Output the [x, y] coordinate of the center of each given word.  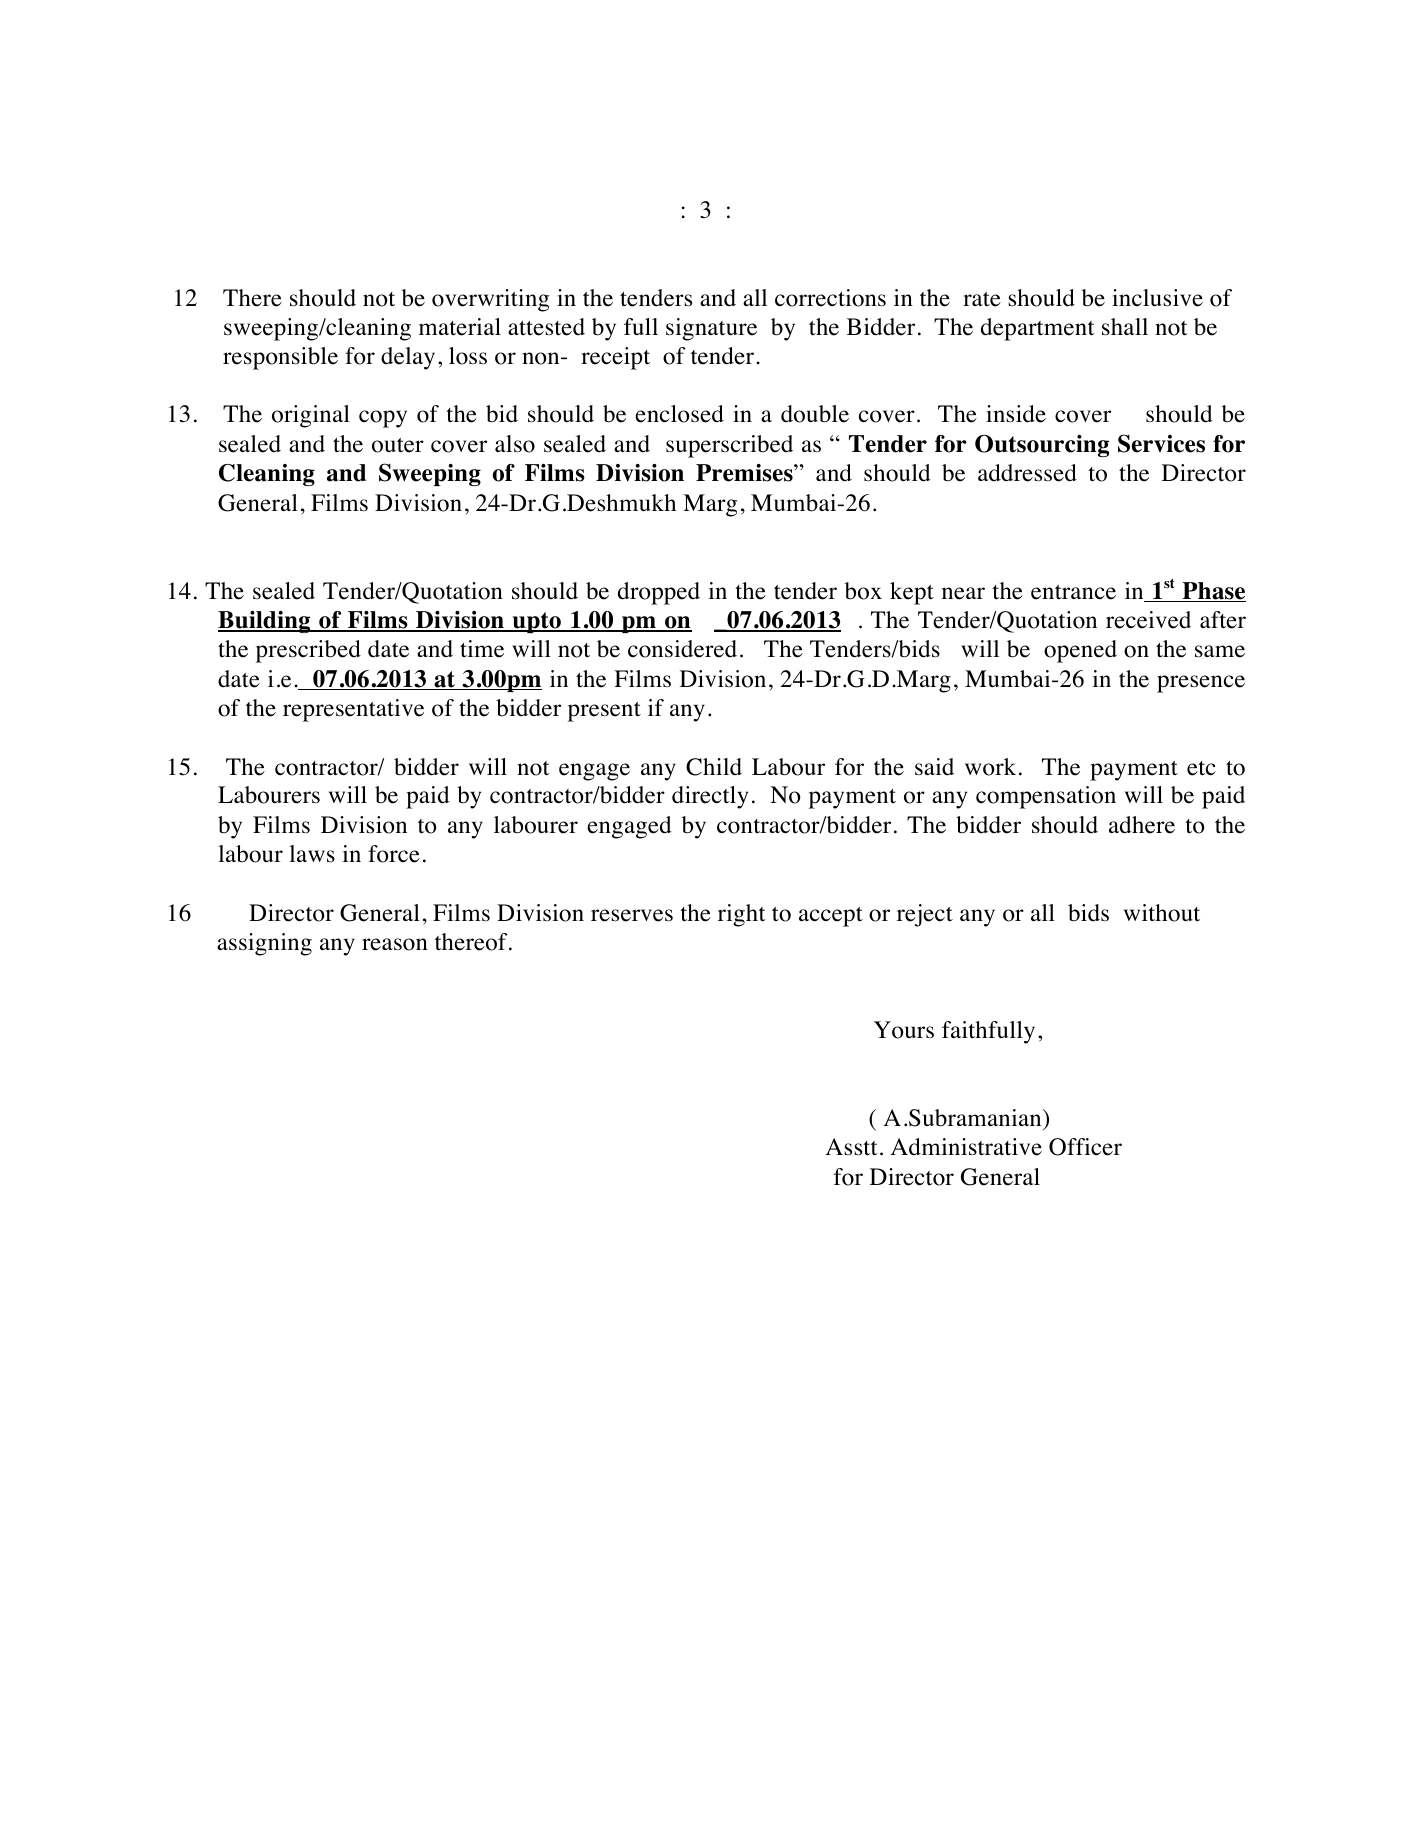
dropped [659, 593]
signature [711, 329]
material [460, 327]
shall [1125, 327]
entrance [1073, 592]
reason [395, 944]
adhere [1142, 825]
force [394, 854]
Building [265, 622]
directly [710, 797]
